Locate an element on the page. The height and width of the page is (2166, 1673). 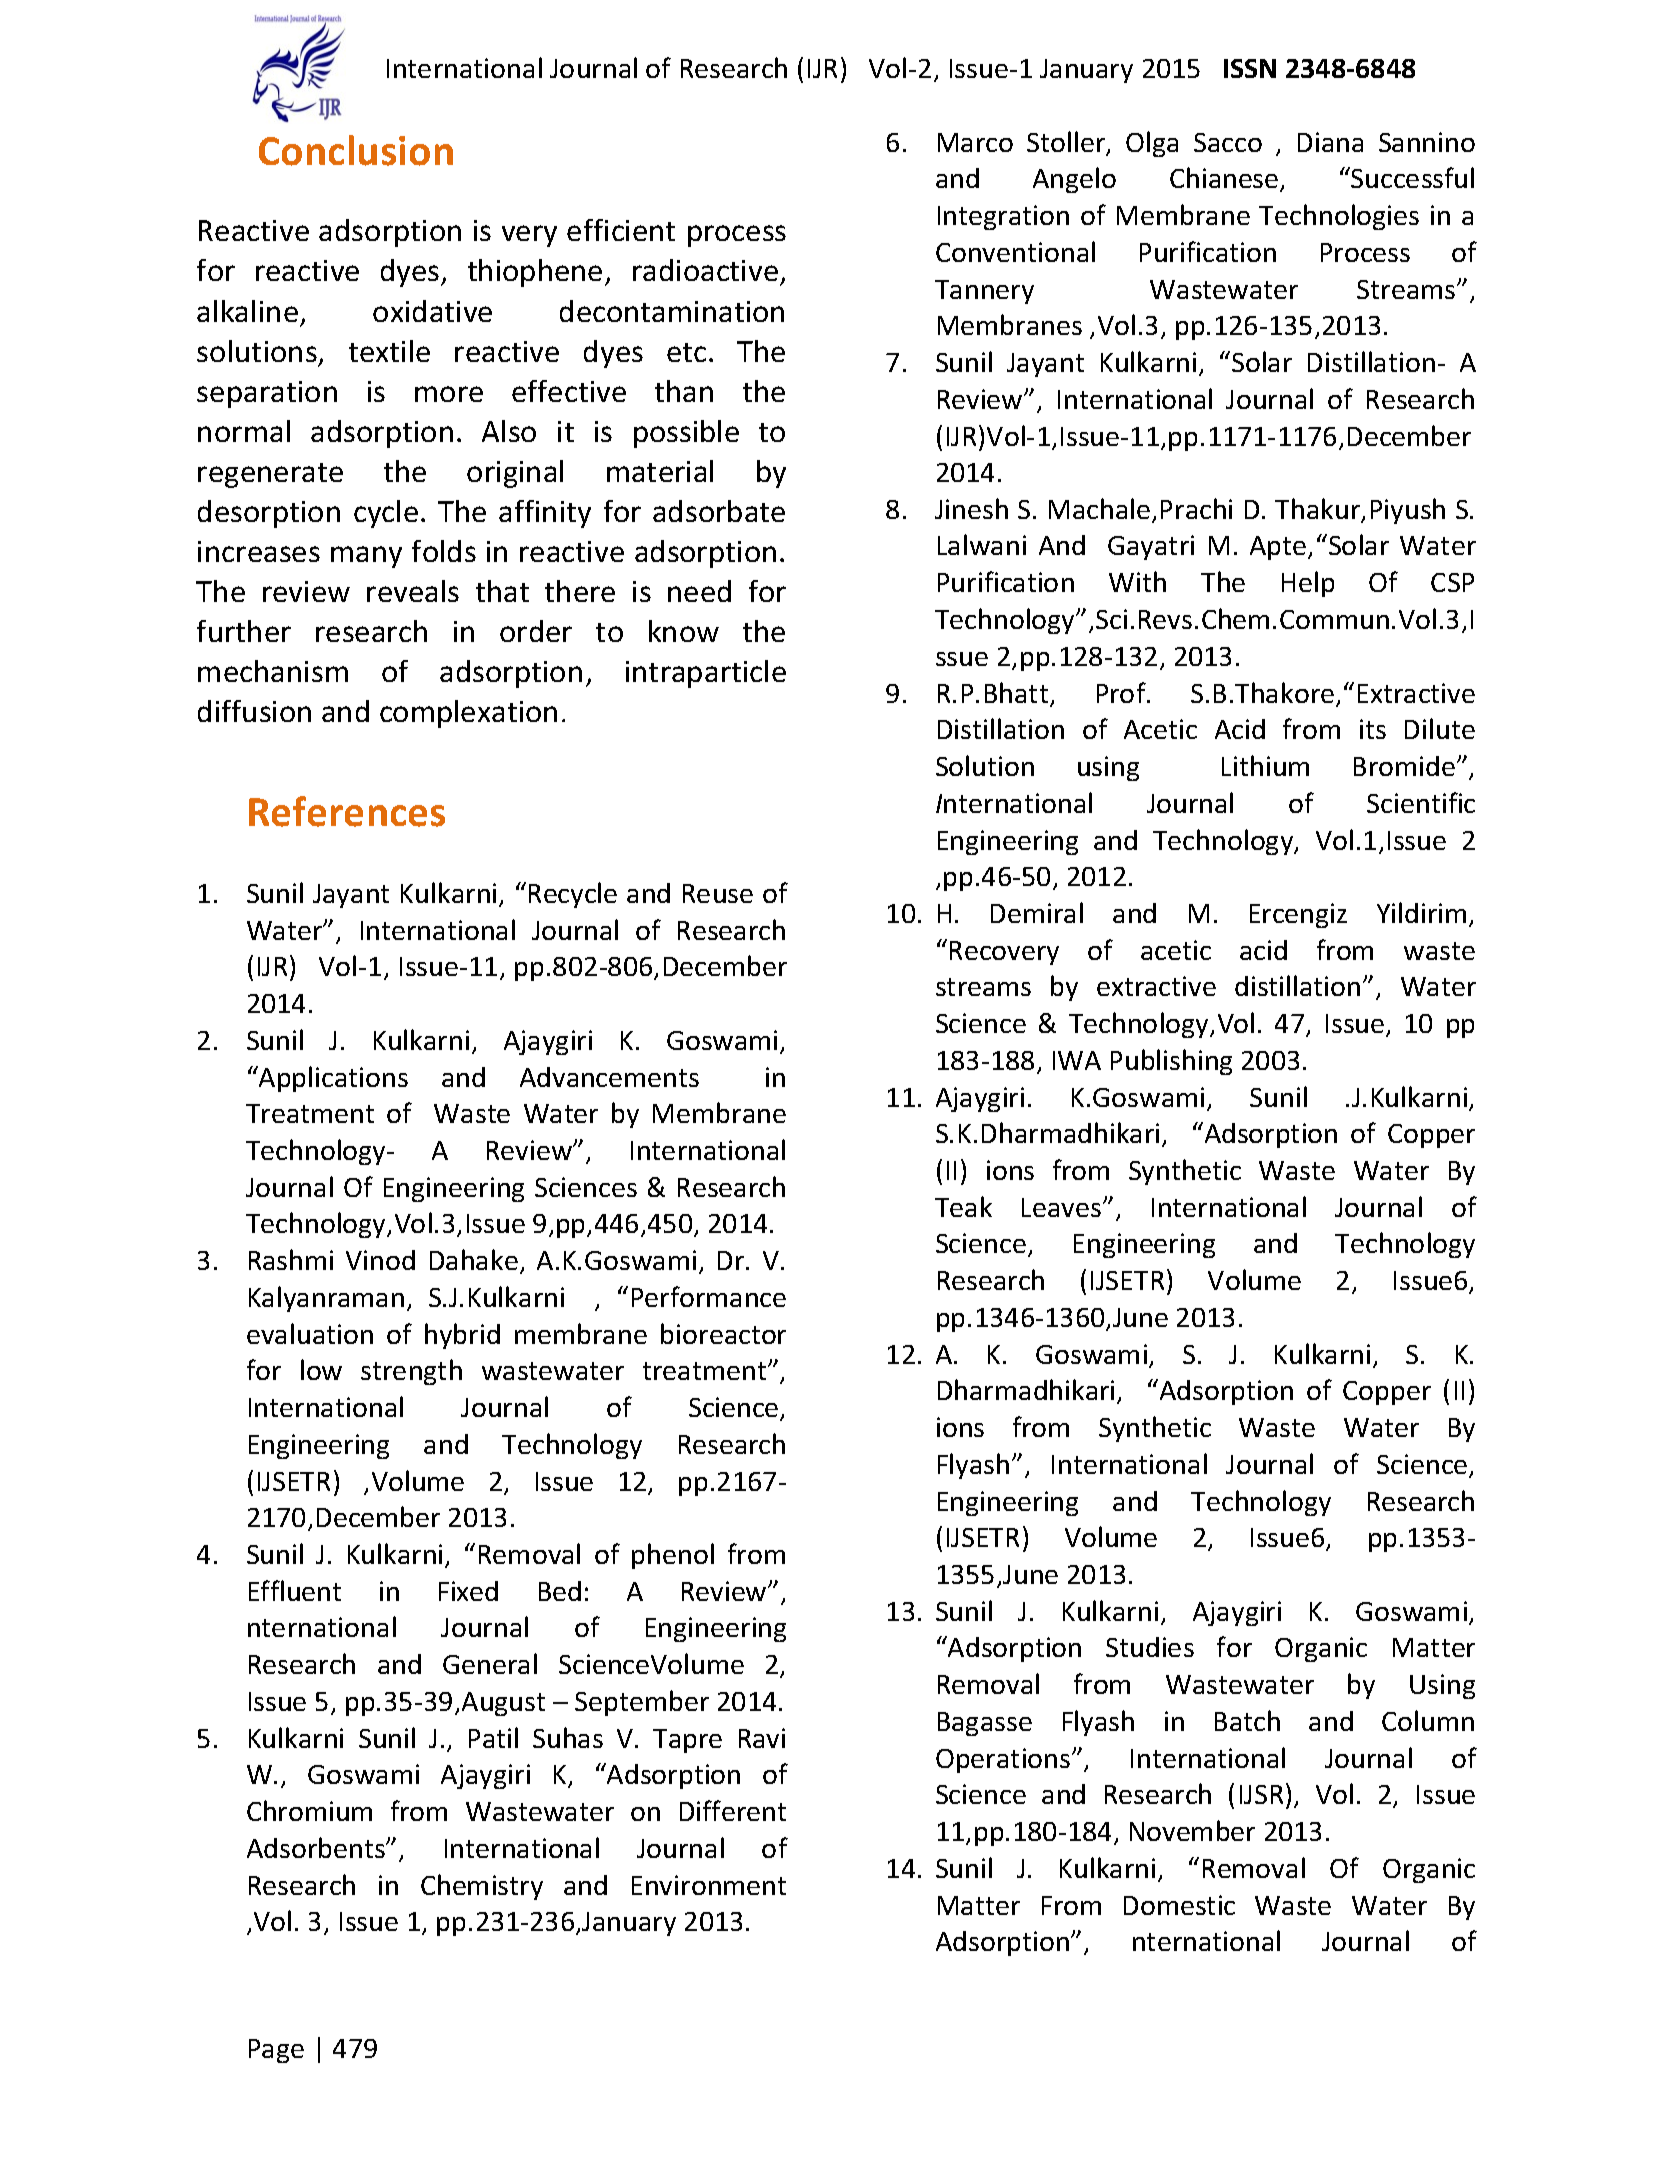
Domestic is located at coordinates (1179, 1905).
